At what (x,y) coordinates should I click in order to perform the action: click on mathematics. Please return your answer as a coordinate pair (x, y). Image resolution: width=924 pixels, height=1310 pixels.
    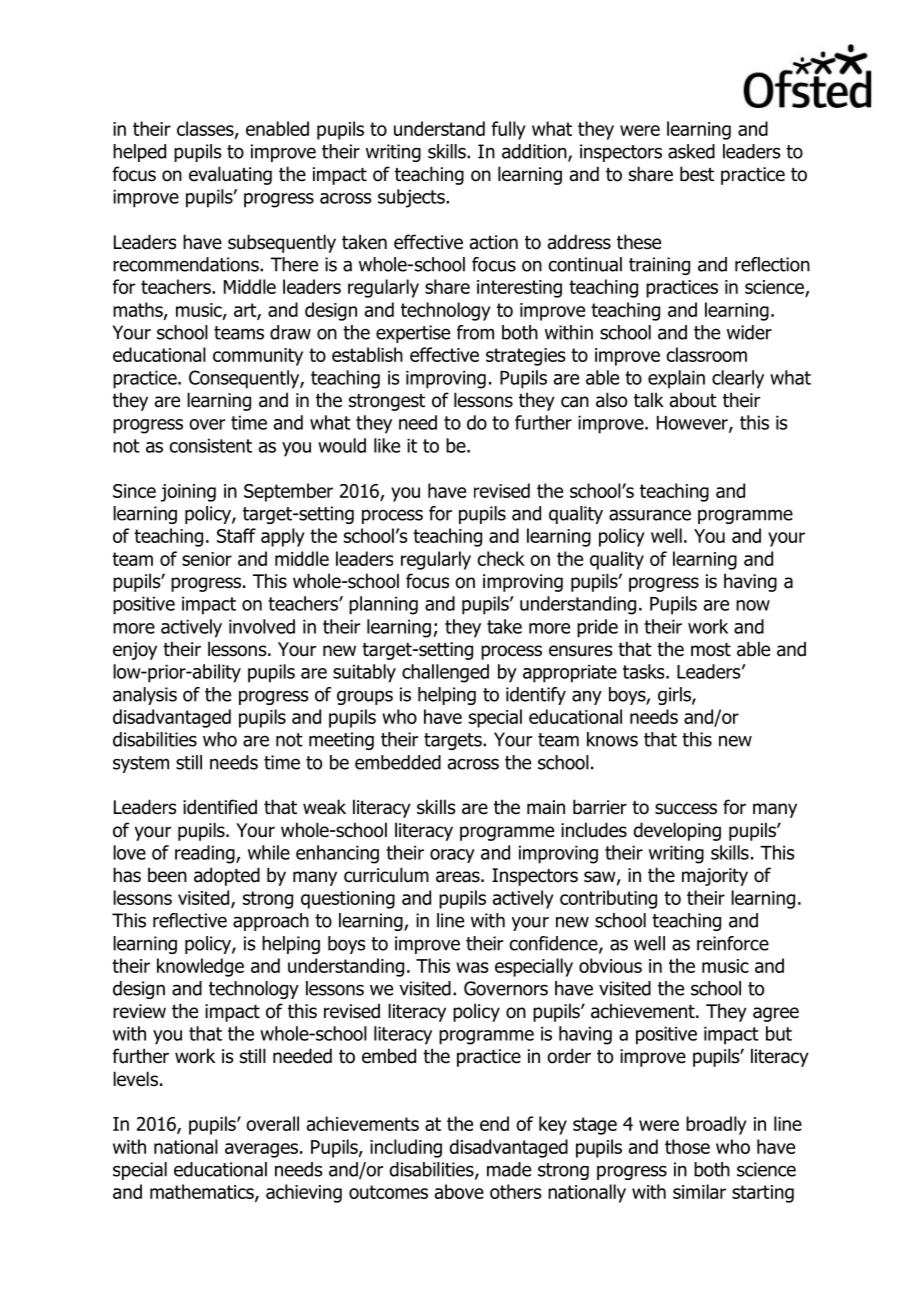
    Looking at the image, I should click on (203, 1192).
